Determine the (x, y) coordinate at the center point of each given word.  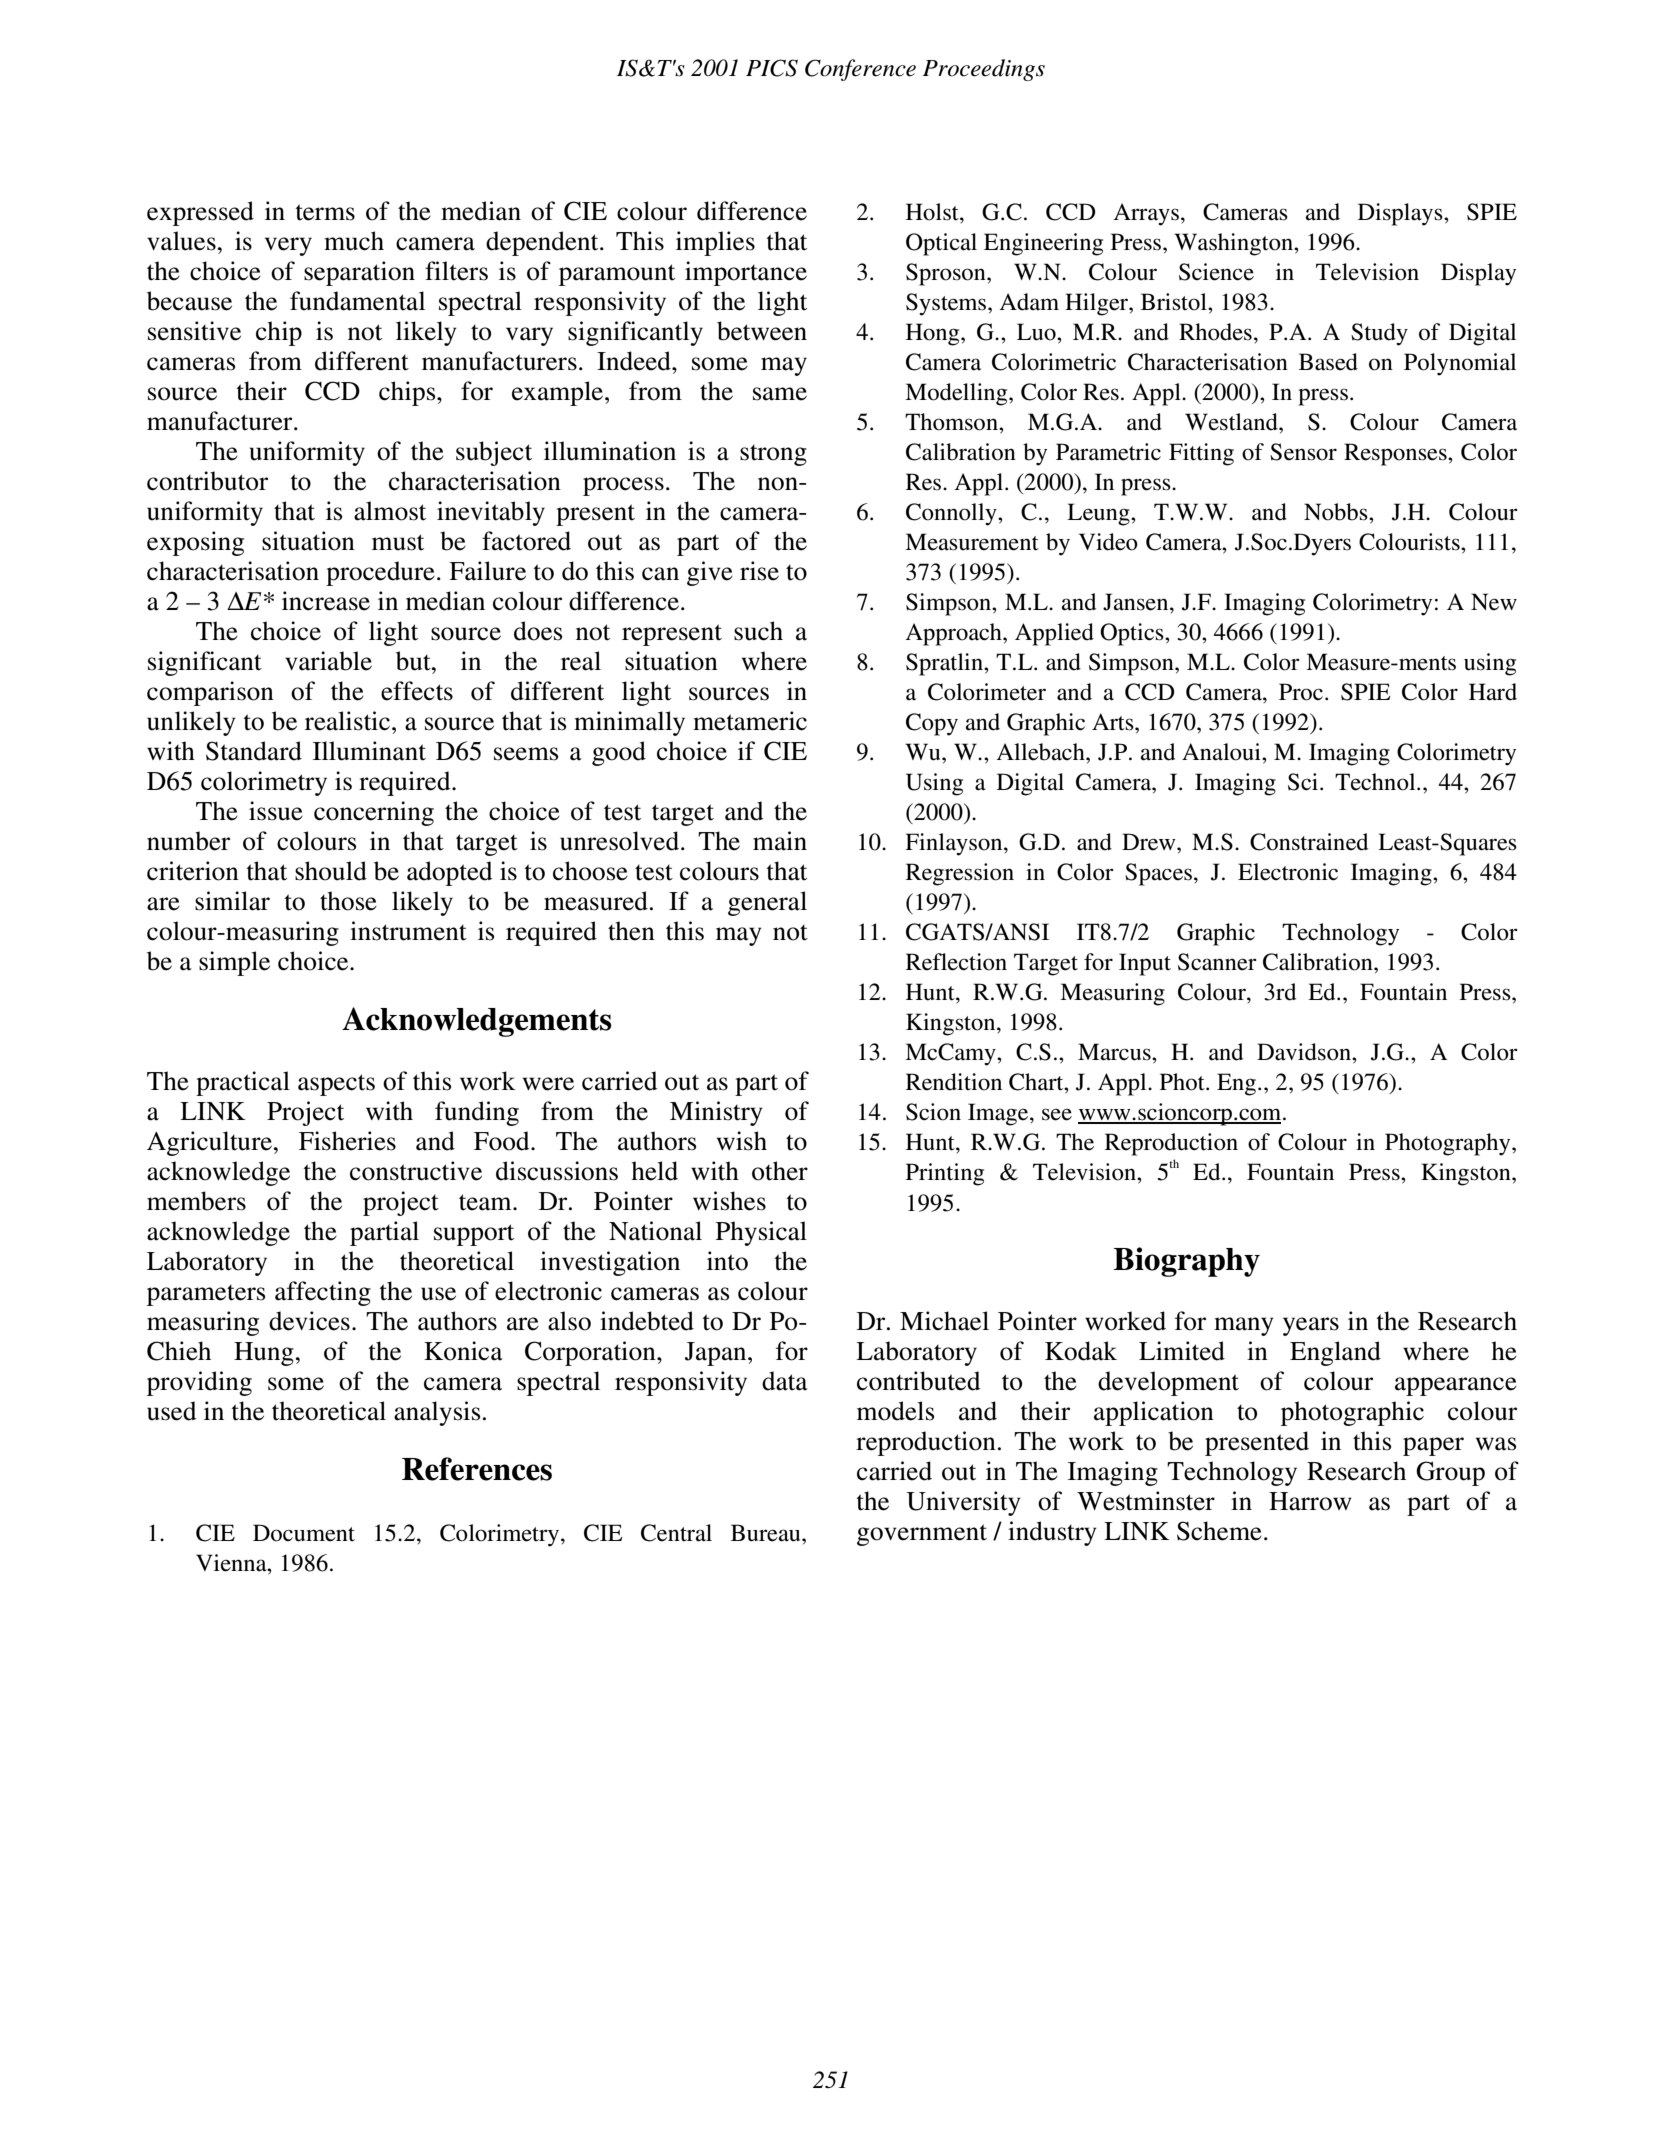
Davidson (1305, 1052)
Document (304, 1533)
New (1494, 602)
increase (326, 601)
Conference (860, 70)
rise (759, 571)
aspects (336, 1085)
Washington (1234, 244)
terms (325, 212)
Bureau (767, 1533)
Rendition (954, 1082)
